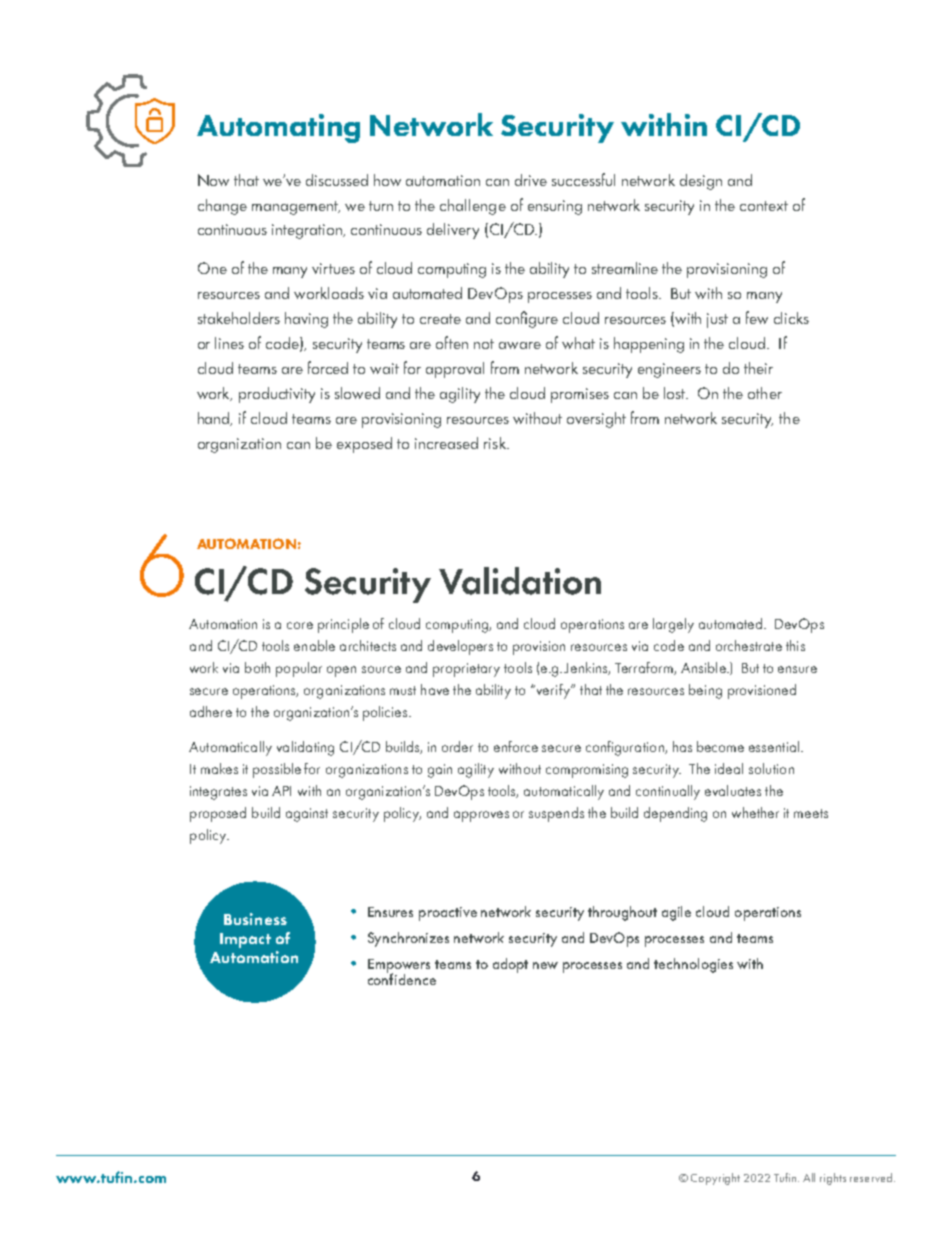  What do you see at coordinates (553, 691) in the page?
I see `verify` at bounding box center [553, 691].
